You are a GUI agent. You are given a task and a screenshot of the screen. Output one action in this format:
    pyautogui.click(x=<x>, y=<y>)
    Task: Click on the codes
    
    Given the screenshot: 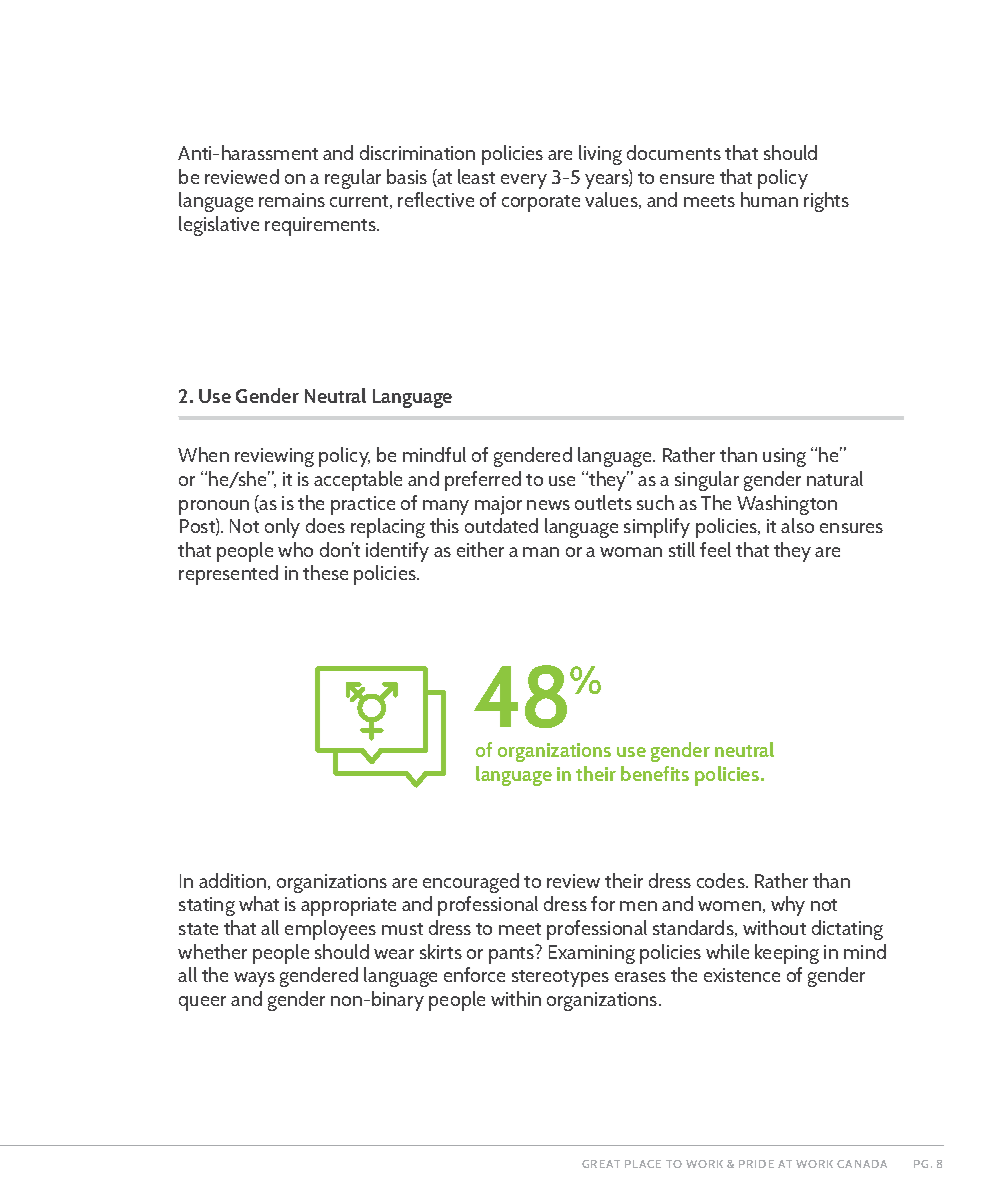 What is the action you would take?
    pyautogui.click(x=722, y=880)
